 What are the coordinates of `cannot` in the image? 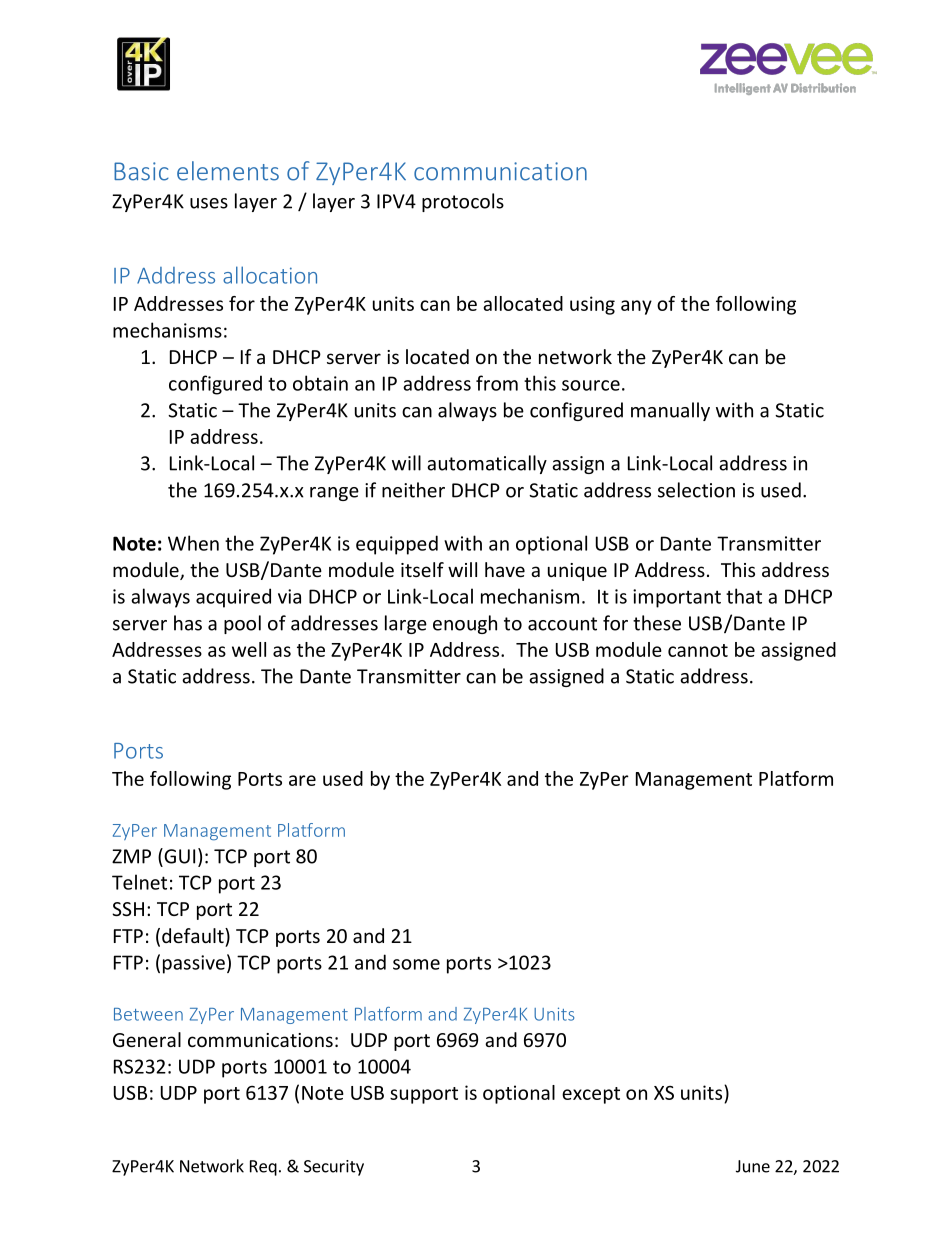 It's located at (698, 650).
